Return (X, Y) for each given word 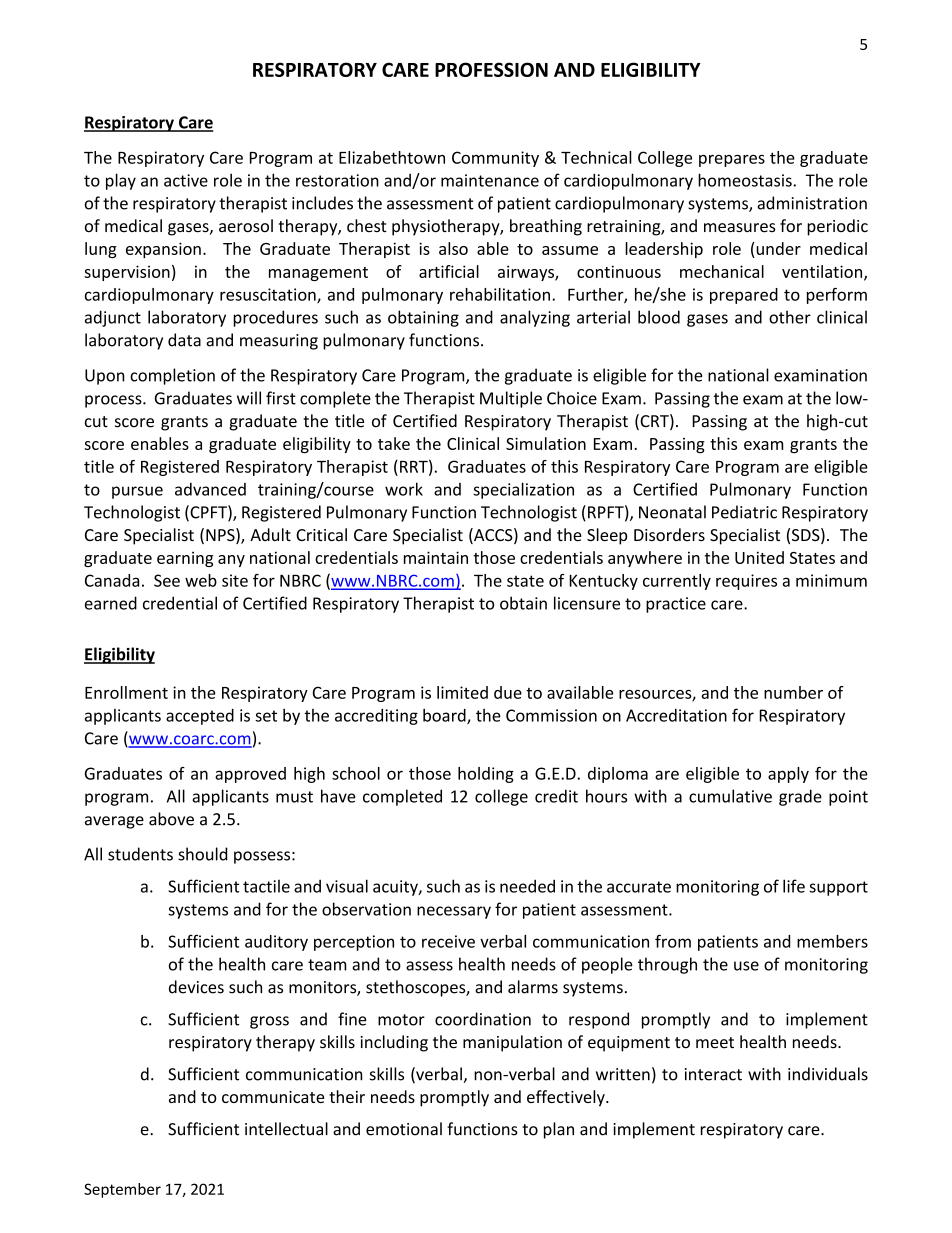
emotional (404, 1129)
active (186, 180)
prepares (732, 161)
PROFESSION (491, 69)
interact (713, 1074)
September (122, 1190)
